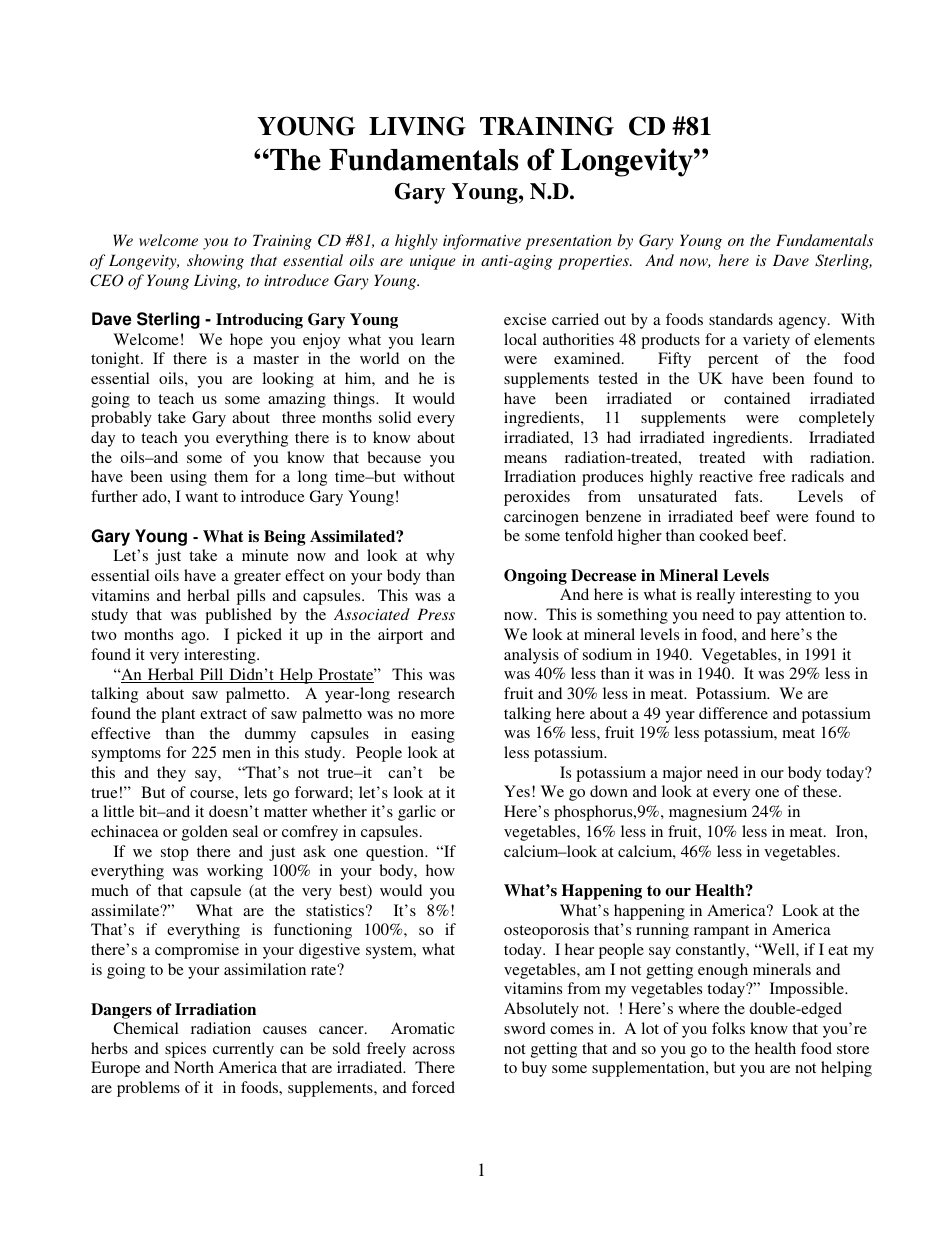 Image resolution: width=952 pixels, height=1233 pixels. Describe the element at coordinates (728, 1028) in the page. I see `folks` at that location.
